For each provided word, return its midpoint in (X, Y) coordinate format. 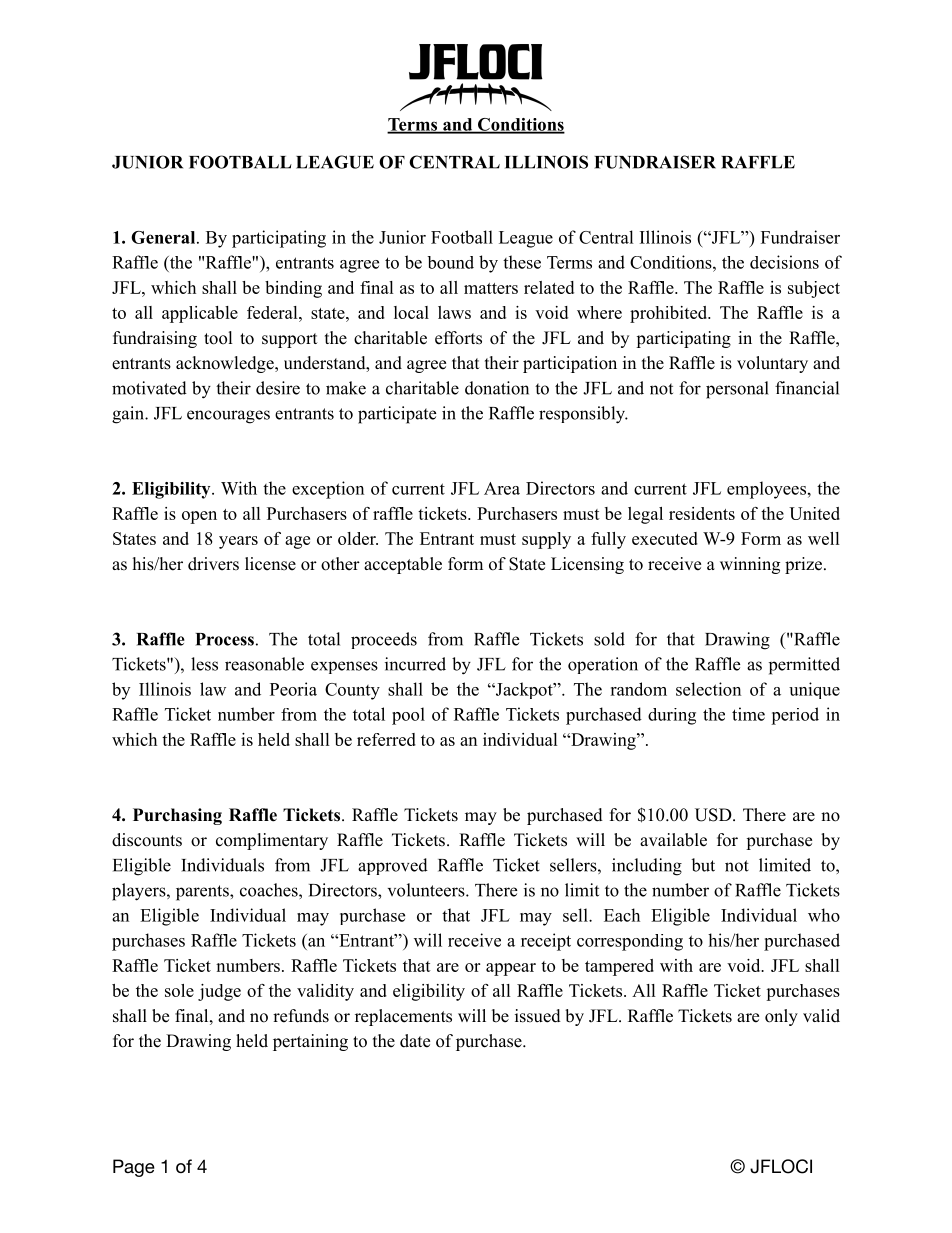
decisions (784, 262)
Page (134, 1168)
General (164, 237)
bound (450, 262)
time (748, 714)
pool (408, 716)
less (204, 664)
